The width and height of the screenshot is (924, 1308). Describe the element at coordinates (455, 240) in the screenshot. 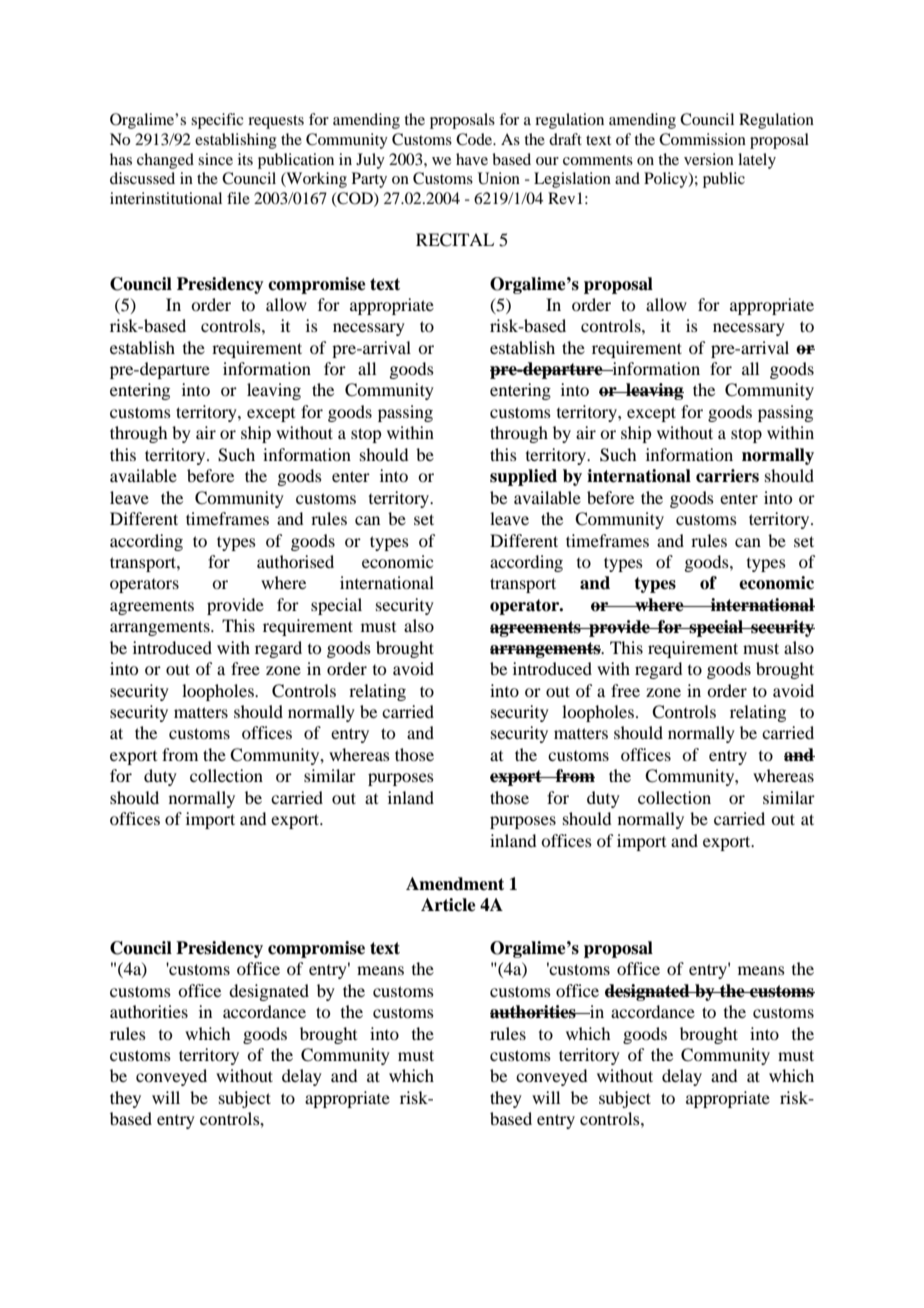

I see `RECITAL` at that location.
